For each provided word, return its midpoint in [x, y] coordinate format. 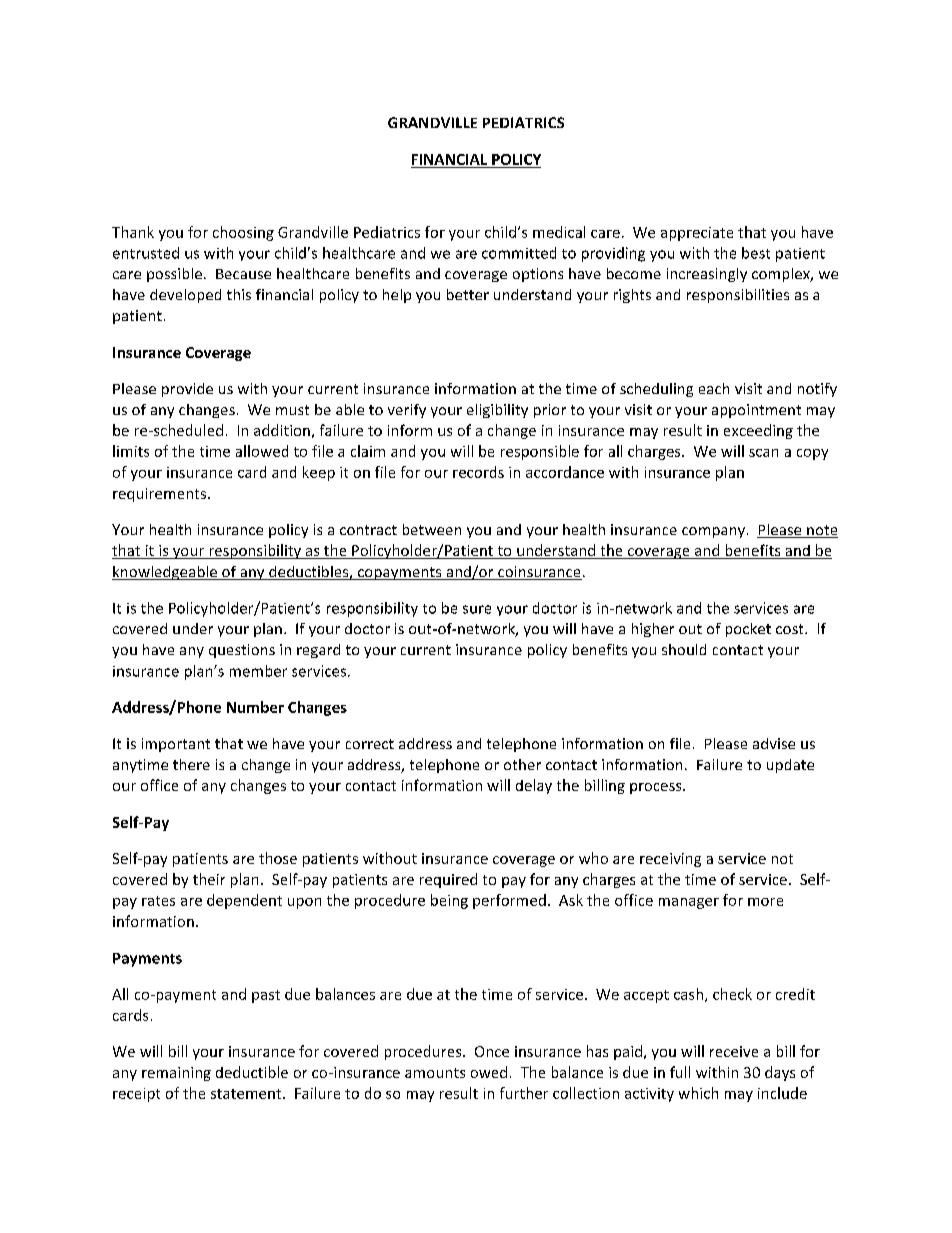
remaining [176, 1074]
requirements [159, 495]
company [713, 532]
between [432, 529]
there [191, 764]
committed [519, 253]
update [790, 766]
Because [243, 274]
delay [534, 786]
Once [492, 1051]
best [756, 253]
